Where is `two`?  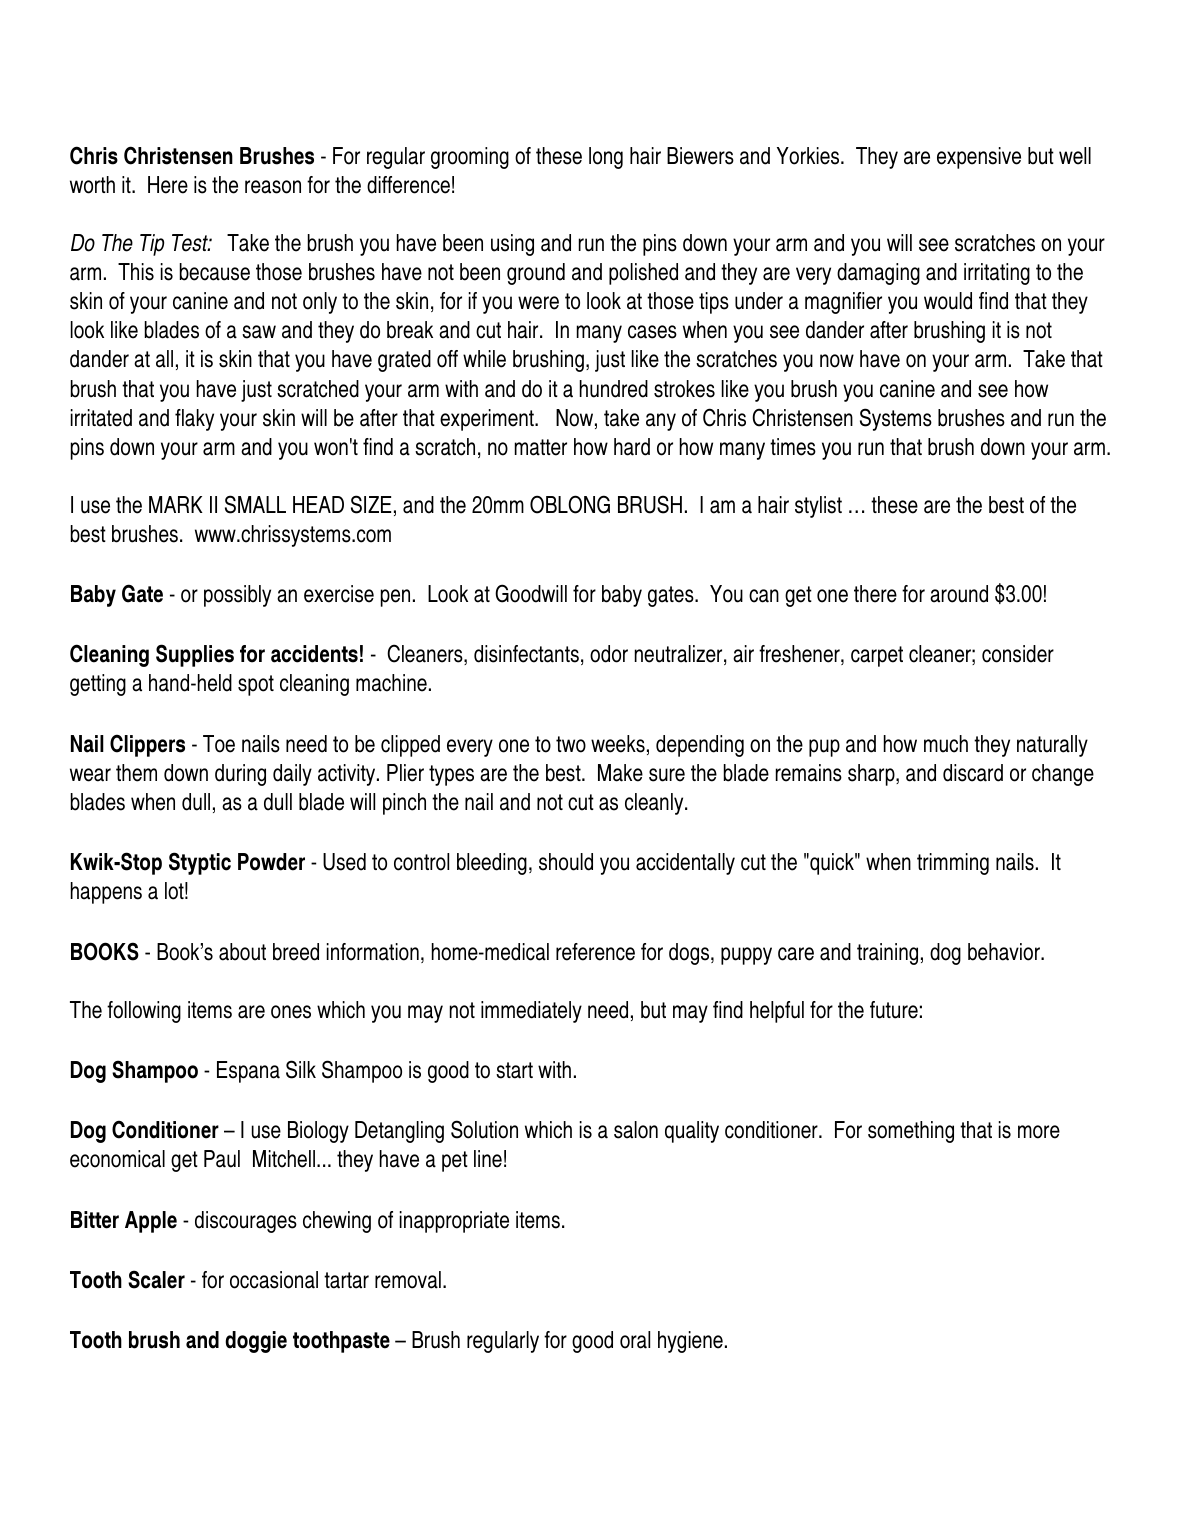 two is located at coordinates (571, 744).
